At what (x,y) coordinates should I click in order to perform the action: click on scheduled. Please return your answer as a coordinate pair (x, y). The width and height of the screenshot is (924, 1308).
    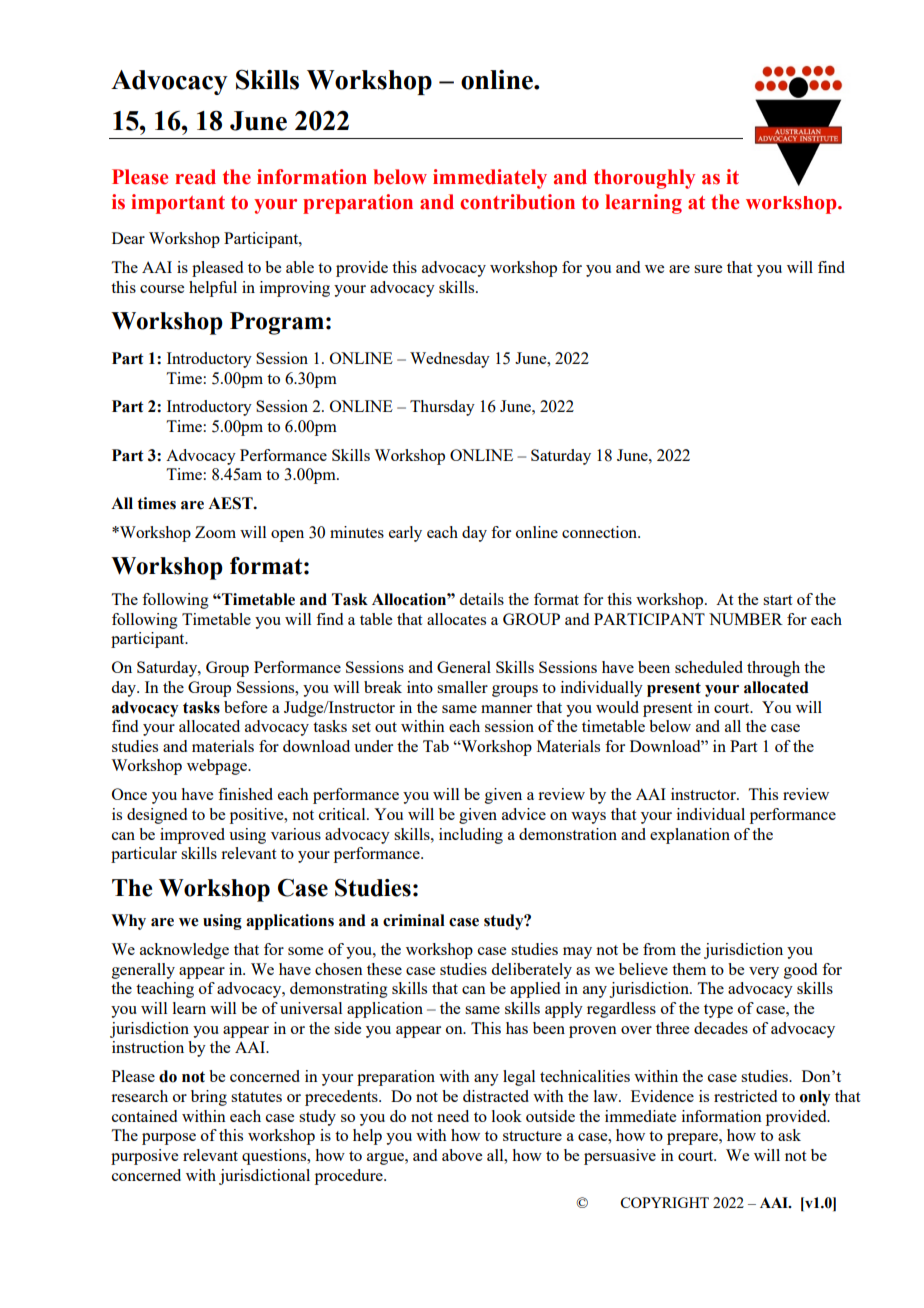
    Looking at the image, I should click on (709, 667).
